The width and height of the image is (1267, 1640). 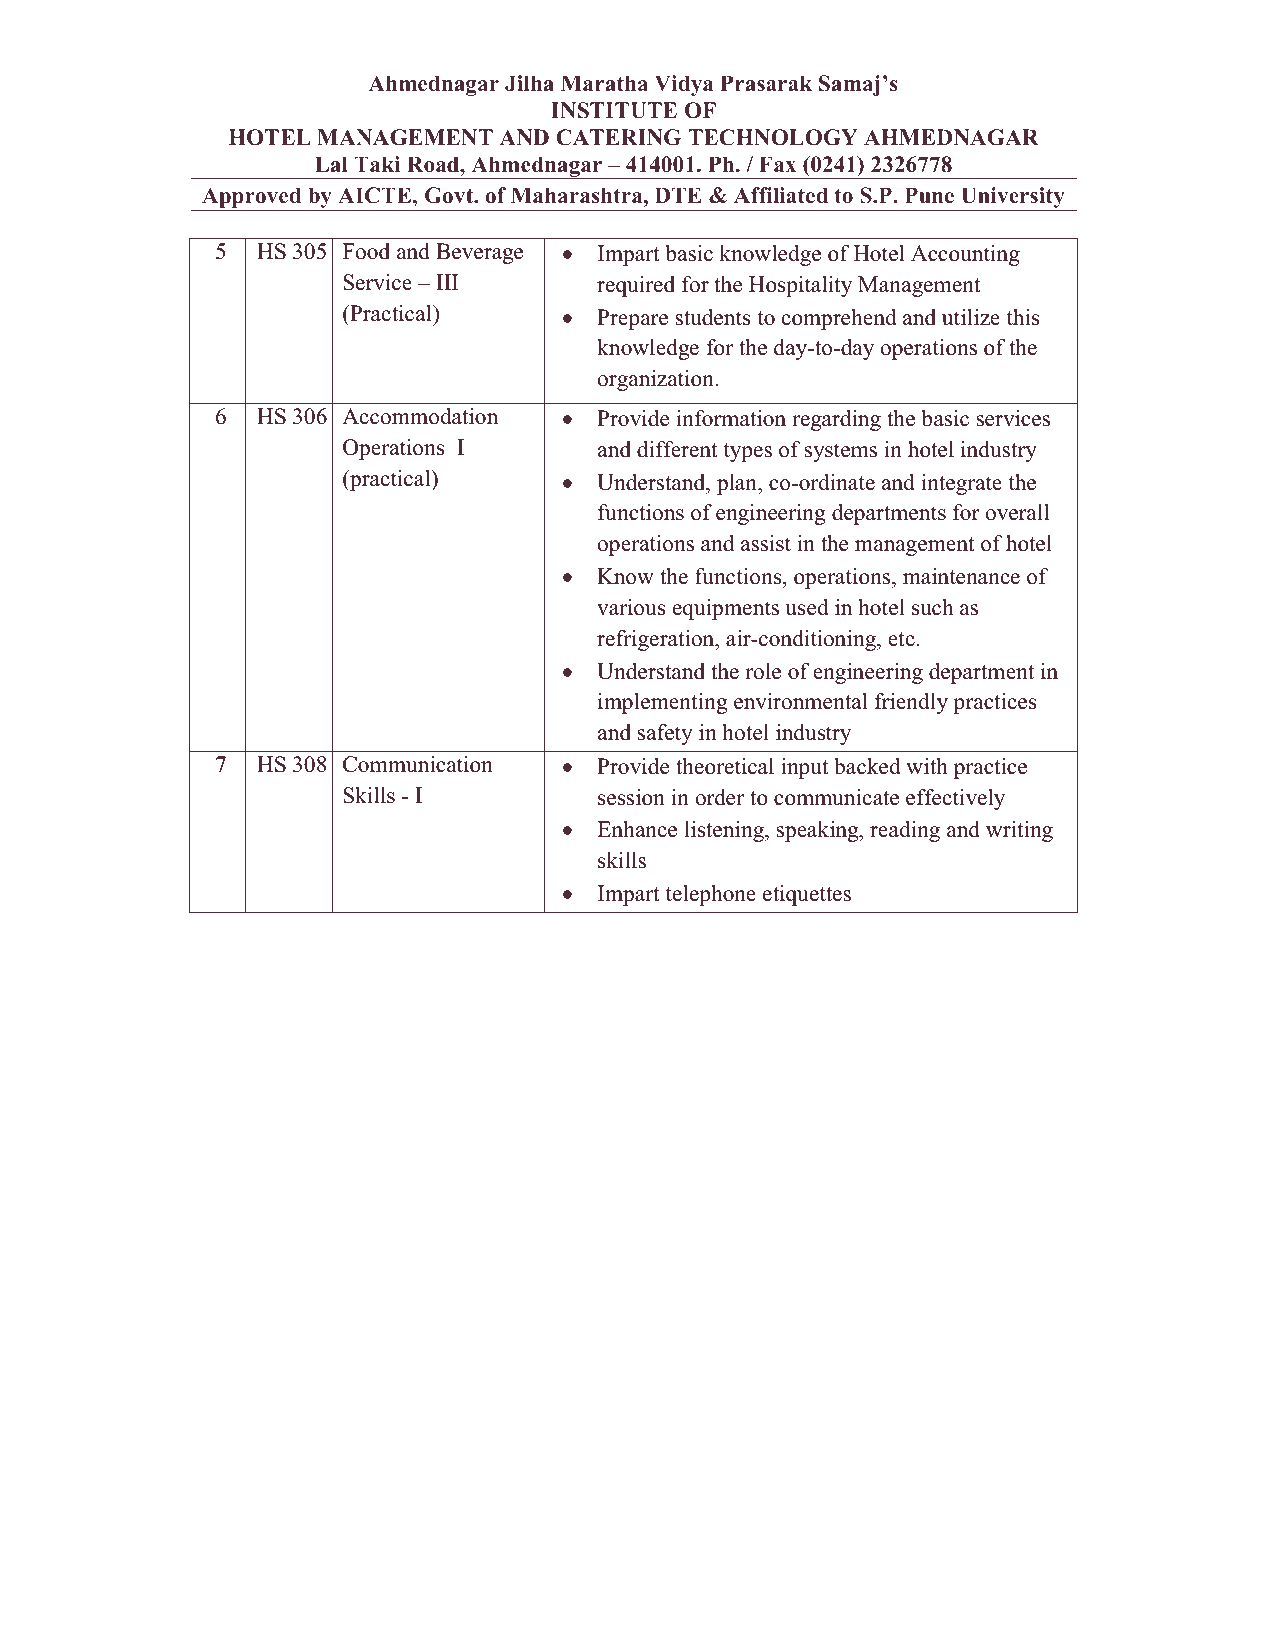 I want to click on integrate, so click(x=961, y=484).
